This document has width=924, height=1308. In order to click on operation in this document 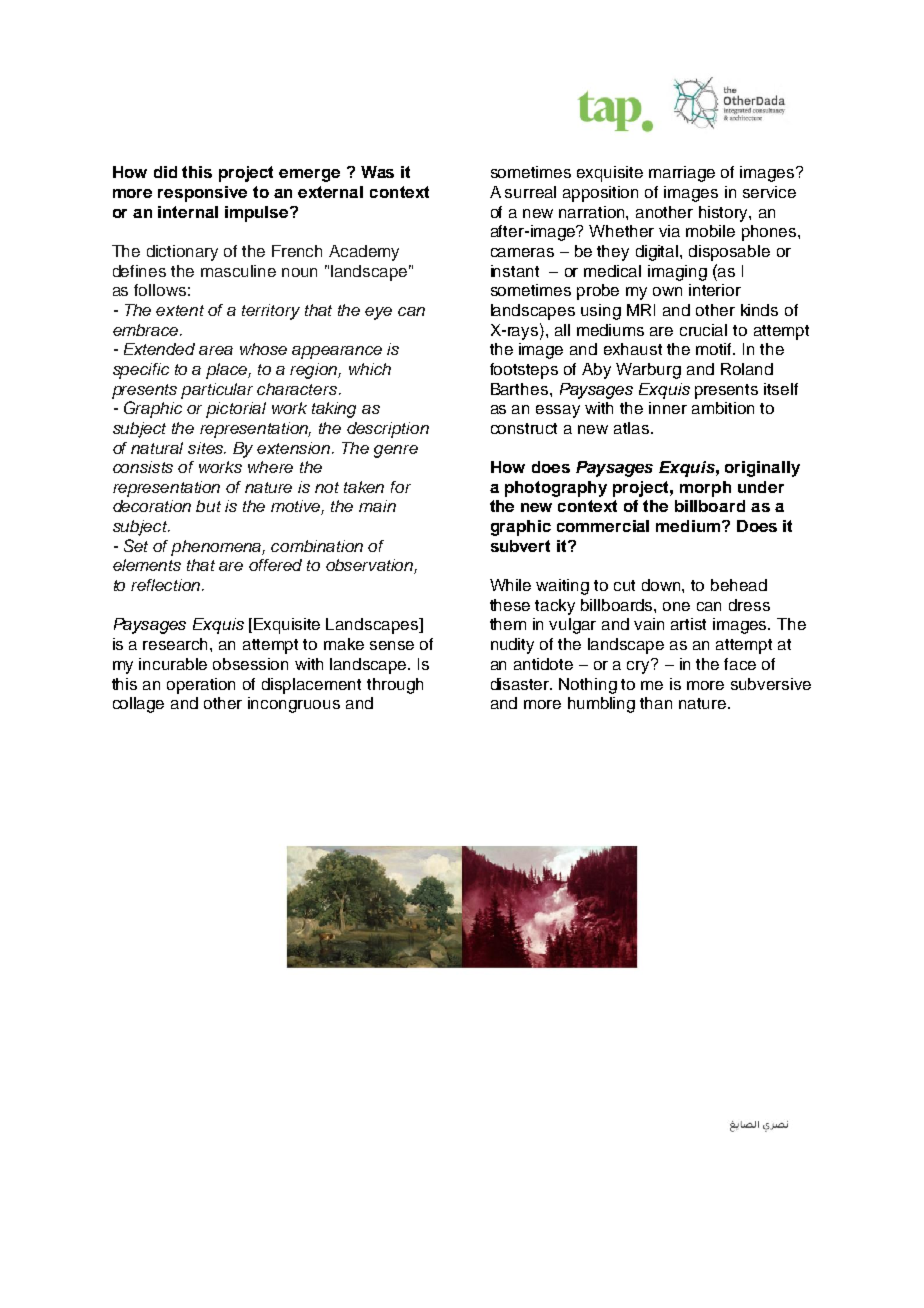, I will do `click(201, 686)`.
